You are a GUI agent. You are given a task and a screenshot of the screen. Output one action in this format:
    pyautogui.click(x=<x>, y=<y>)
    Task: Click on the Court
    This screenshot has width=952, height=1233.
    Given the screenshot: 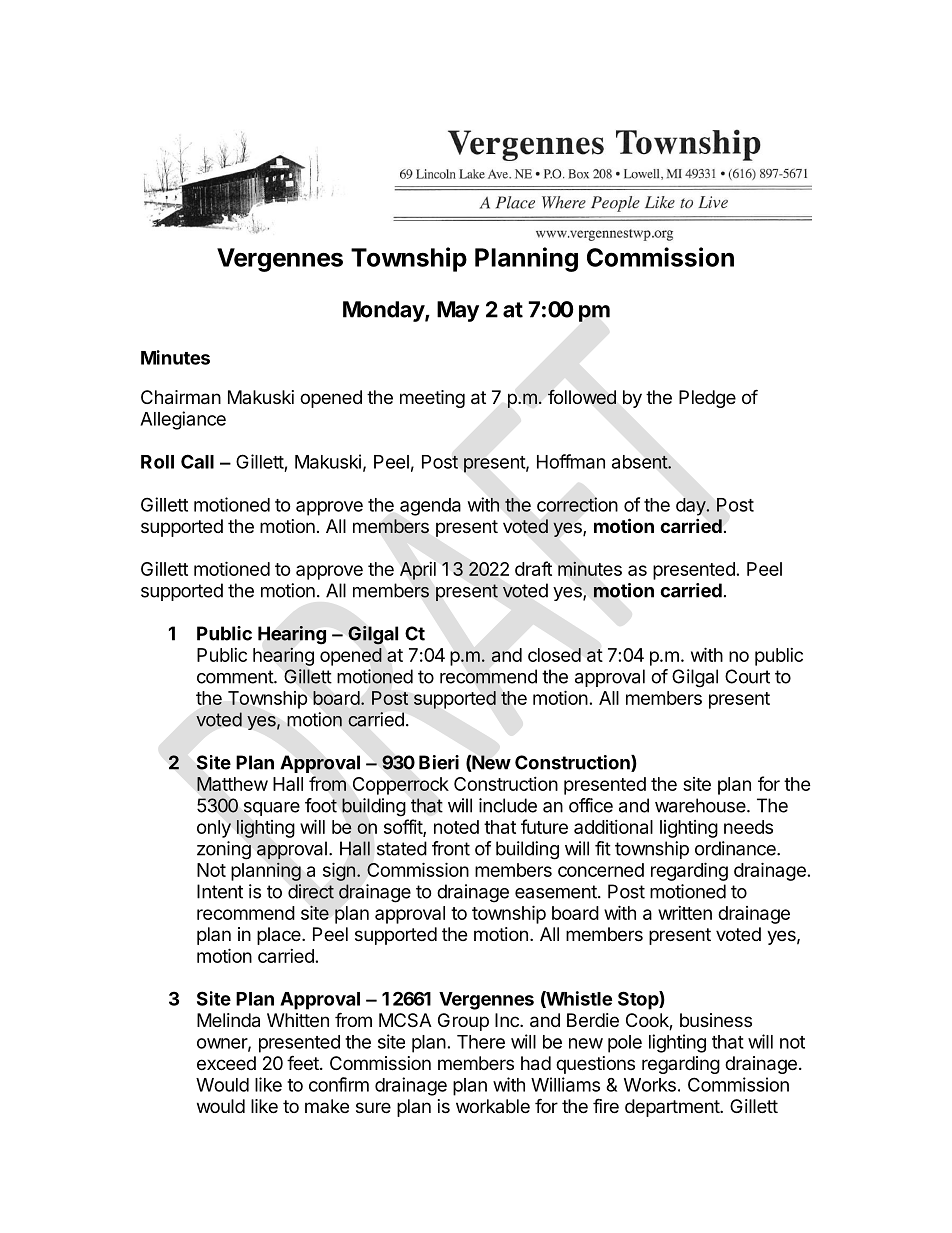 What is the action you would take?
    pyautogui.click(x=747, y=676)
